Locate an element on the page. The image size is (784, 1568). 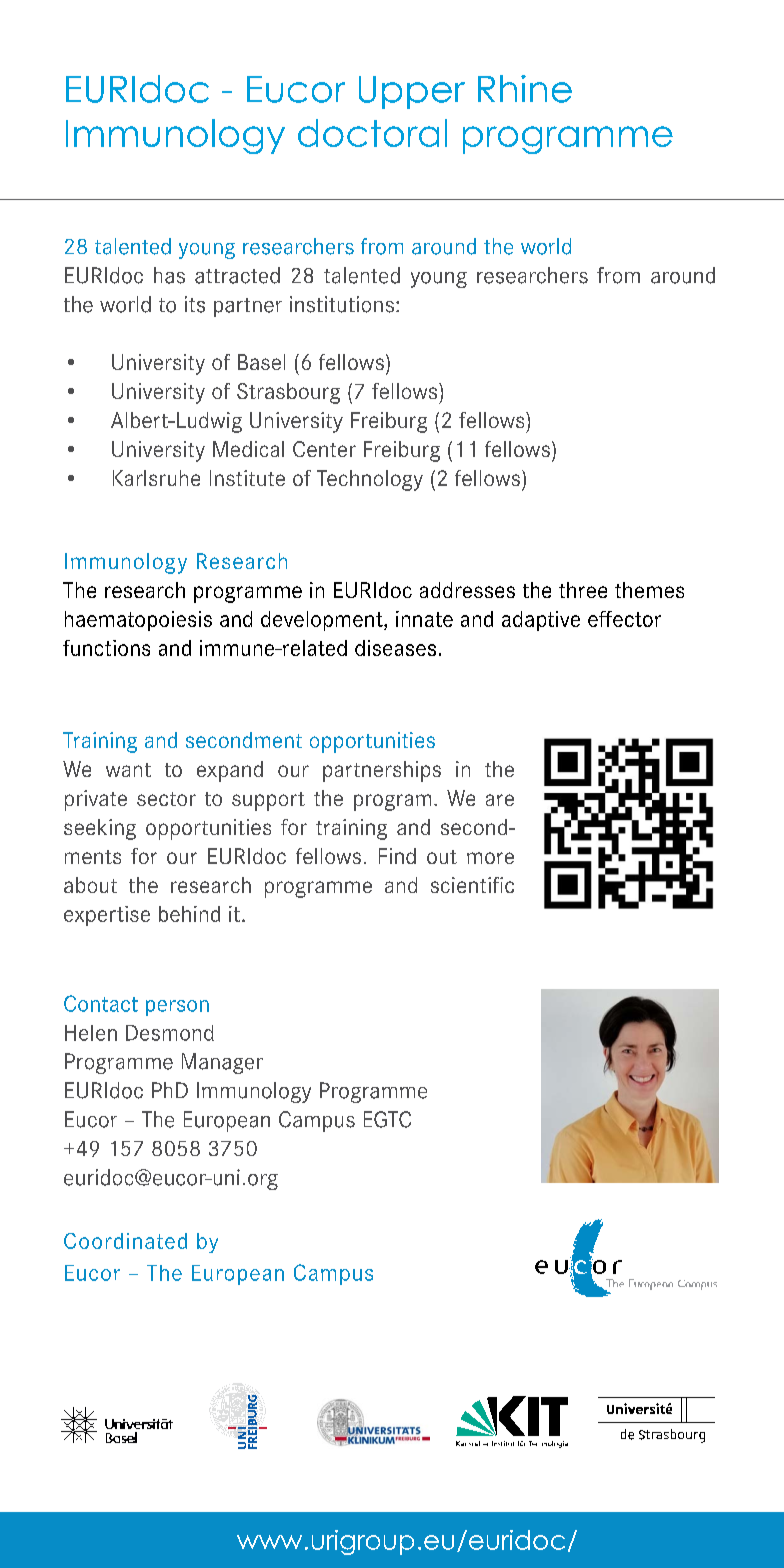
Coordinated is located at coordinates (125, 1241).
